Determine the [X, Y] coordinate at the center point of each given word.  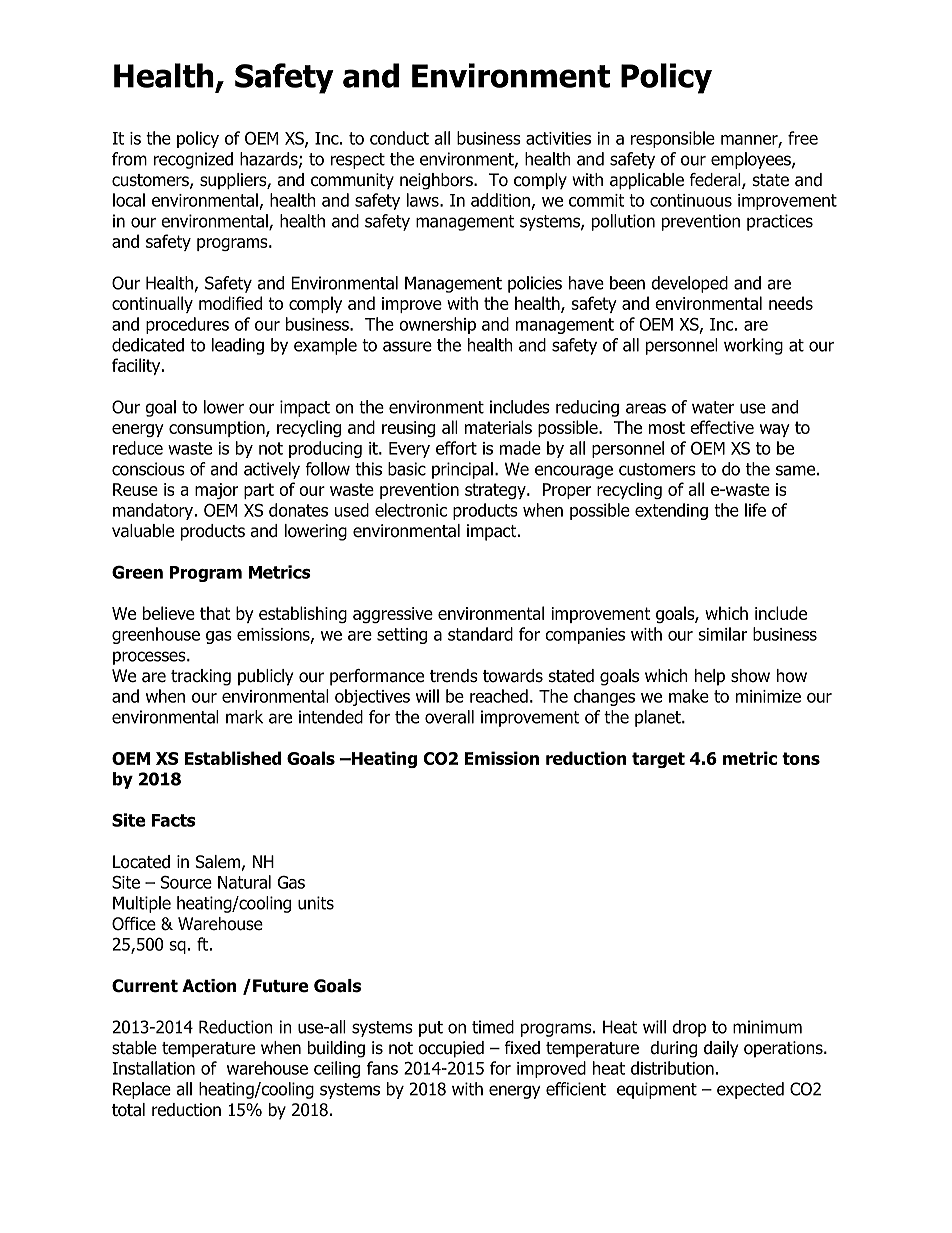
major [216, 491]
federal [716, 181]
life [755, 510]
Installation [153, 1068]
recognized [193, 160]
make [689, 696]
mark [244, 717]
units [316, 903]
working [753, 346]
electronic [411, 510]
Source [186, 882]
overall [449, 717]
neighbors [437, 181]
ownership [437, 325]
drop [689, 1028]
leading [238, 346]
